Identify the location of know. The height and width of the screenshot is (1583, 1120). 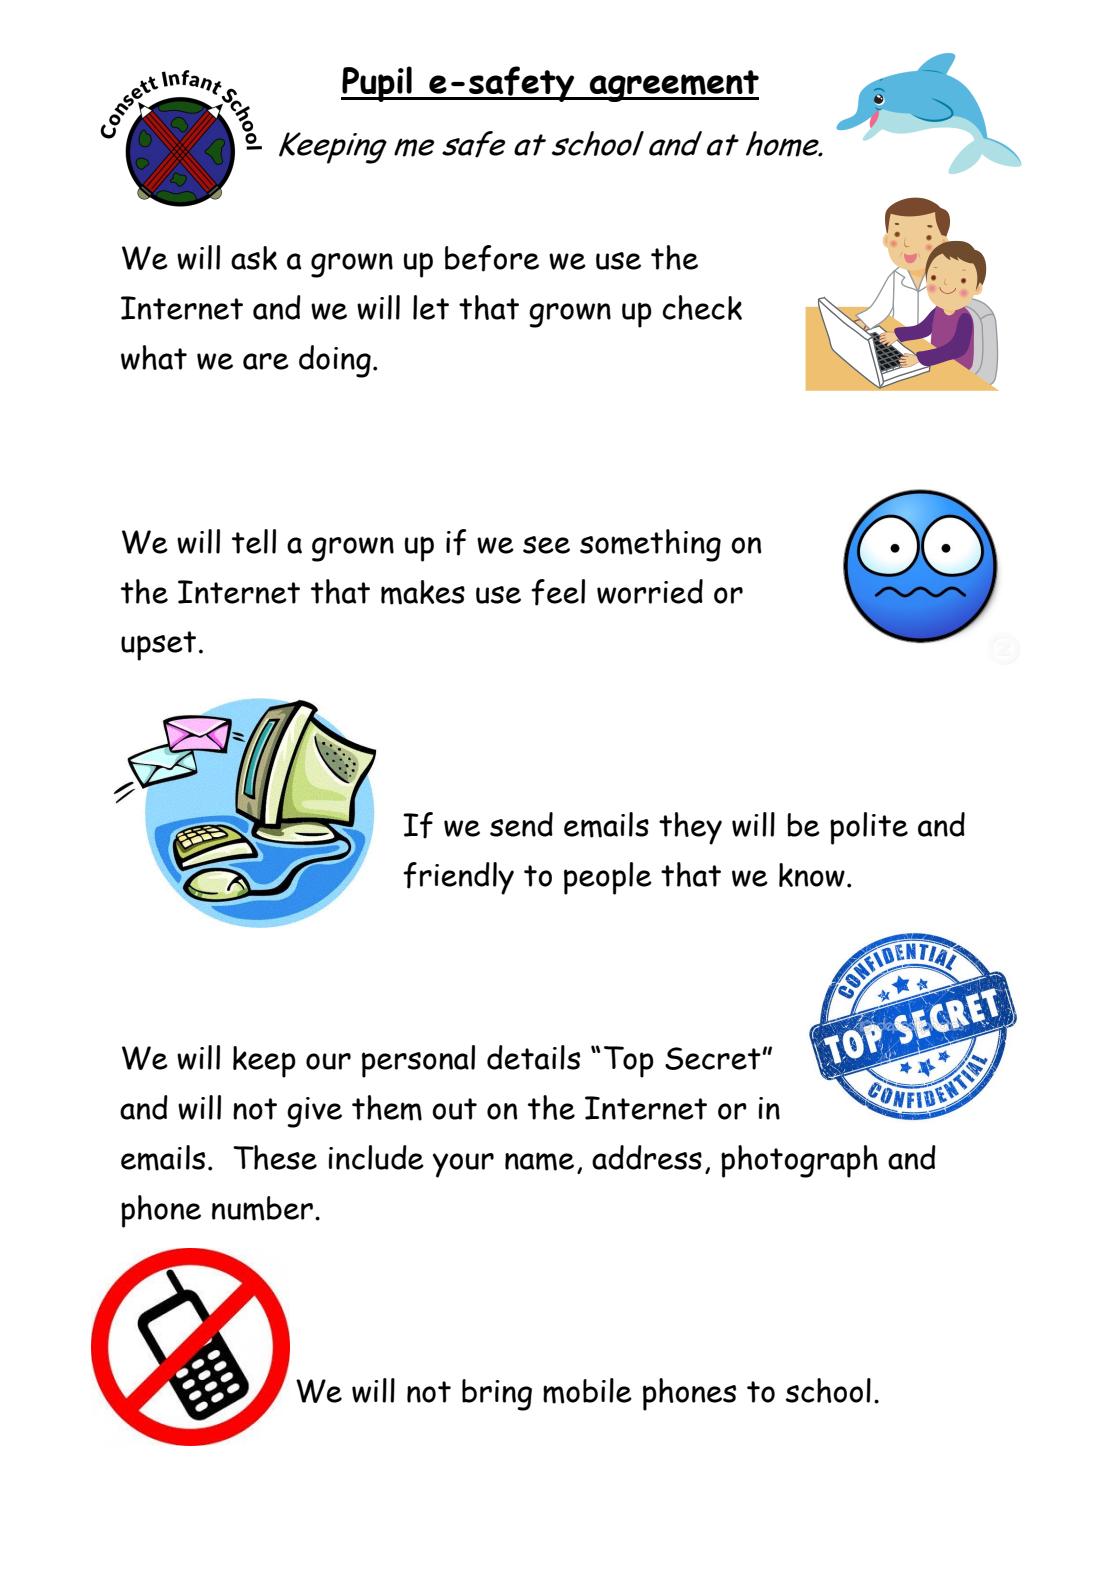
(812, 875).
